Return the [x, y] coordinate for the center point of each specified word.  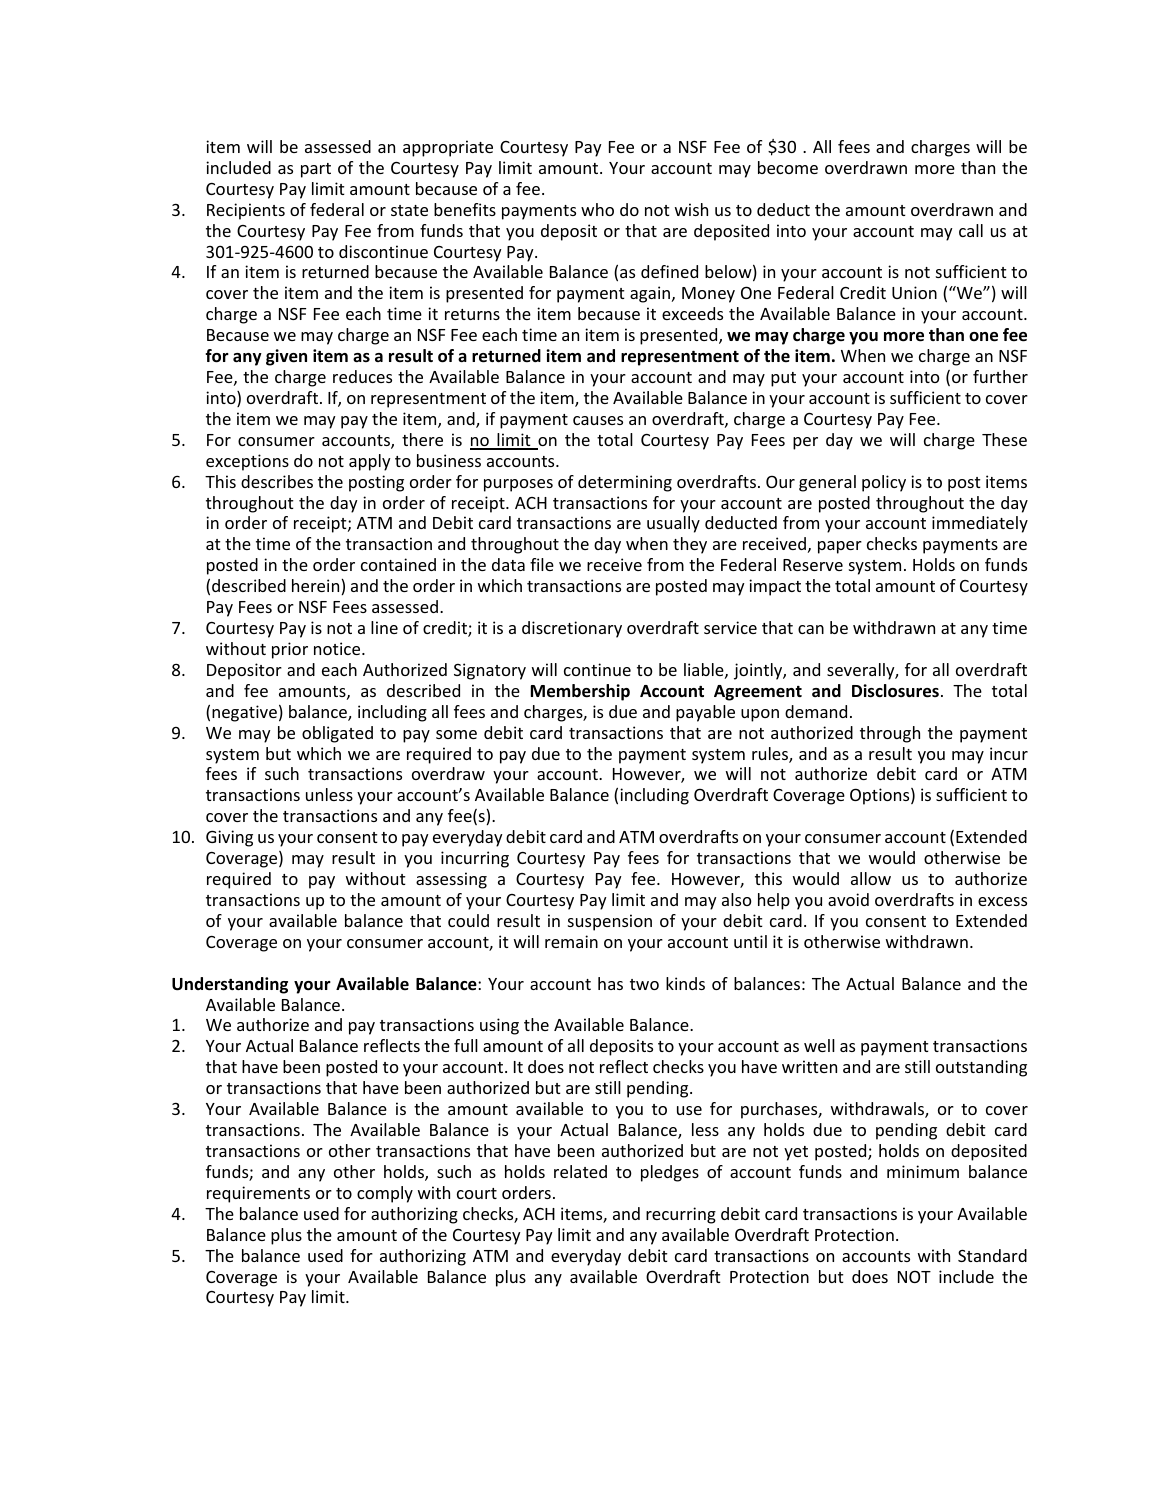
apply [370, 462]
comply [385, 1194]
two [644, 984]
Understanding [230, 985]
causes [598, 420]
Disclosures [895, 691]
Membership [580, 692]
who [597, 209]
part [316, 170]
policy [884, 483]
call [971, 230]
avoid [848, 899]
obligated [337, 734]
